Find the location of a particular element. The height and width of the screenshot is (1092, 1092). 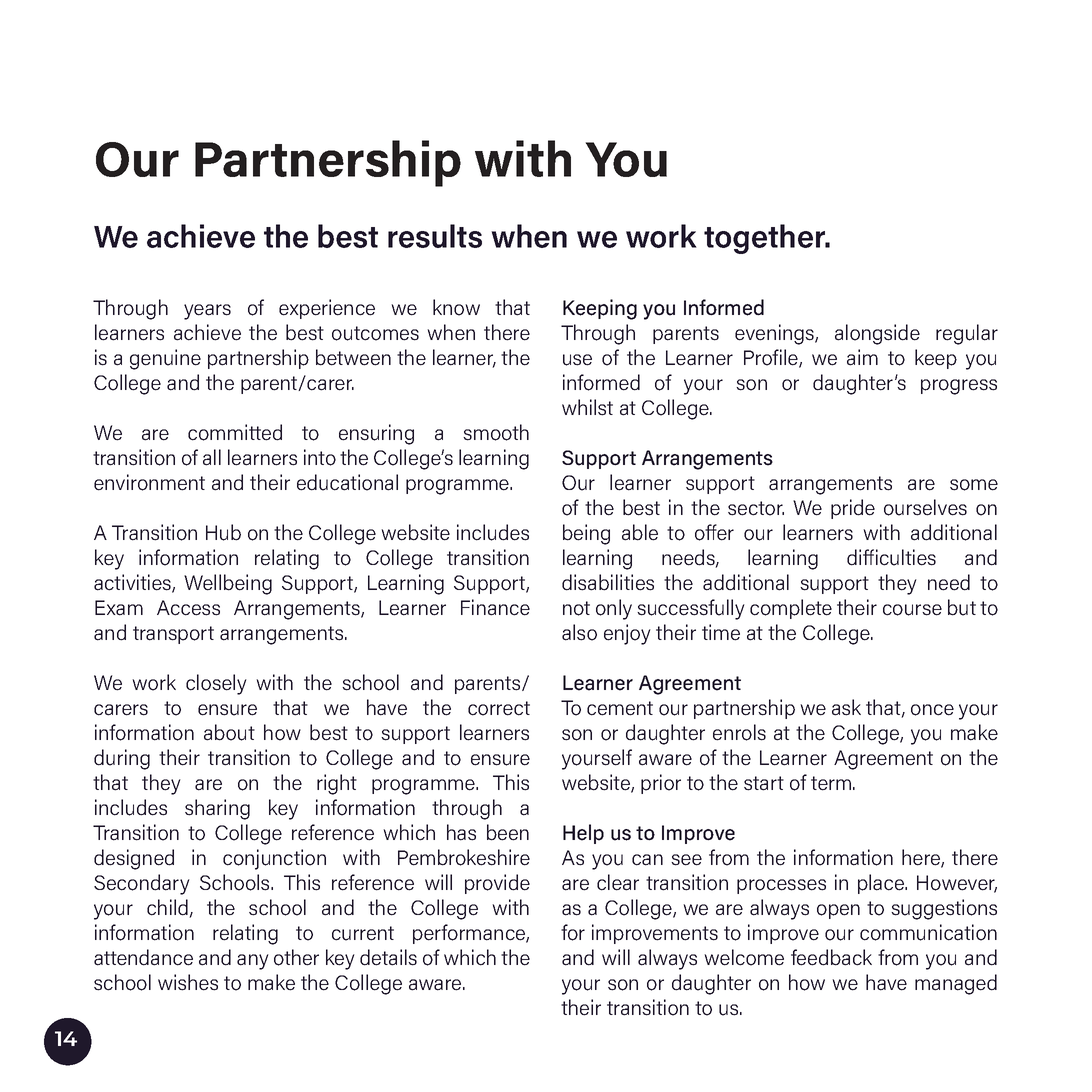

feedback is located at coordinates (831, 957).
